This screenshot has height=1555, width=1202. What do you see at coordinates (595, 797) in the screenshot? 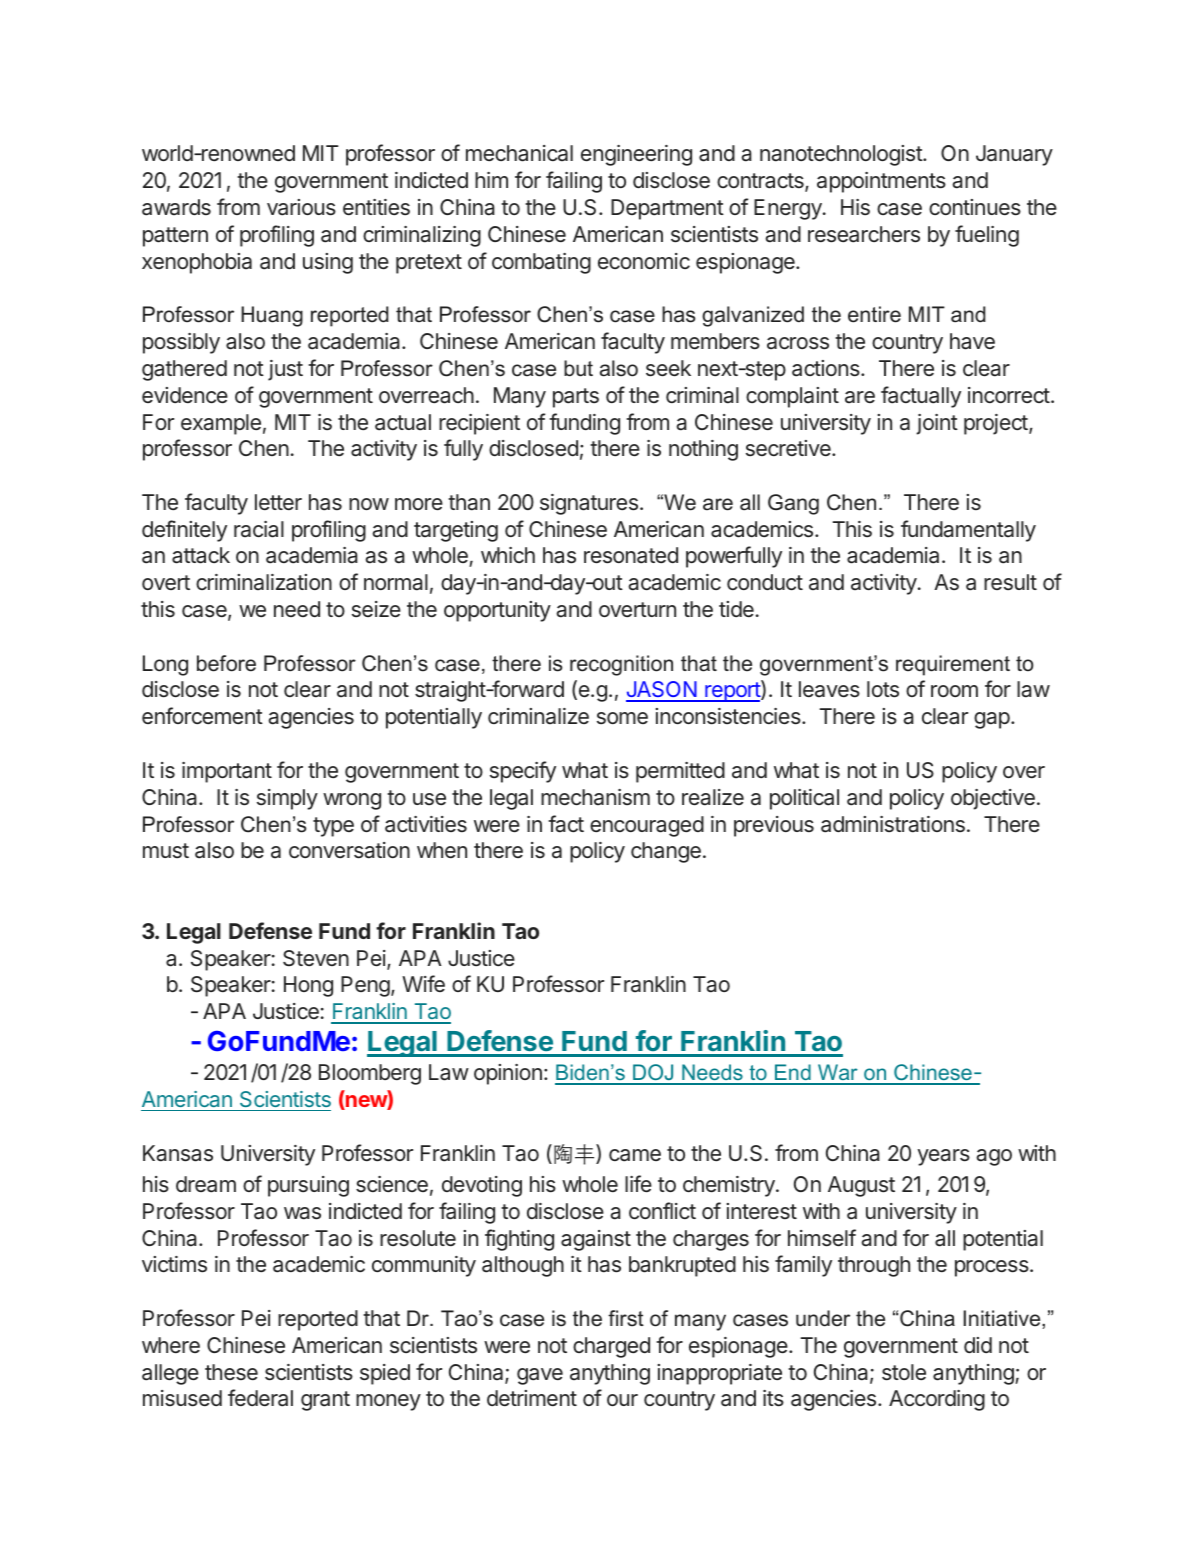
I see `mechanism` at bounding box center [595, 797].
